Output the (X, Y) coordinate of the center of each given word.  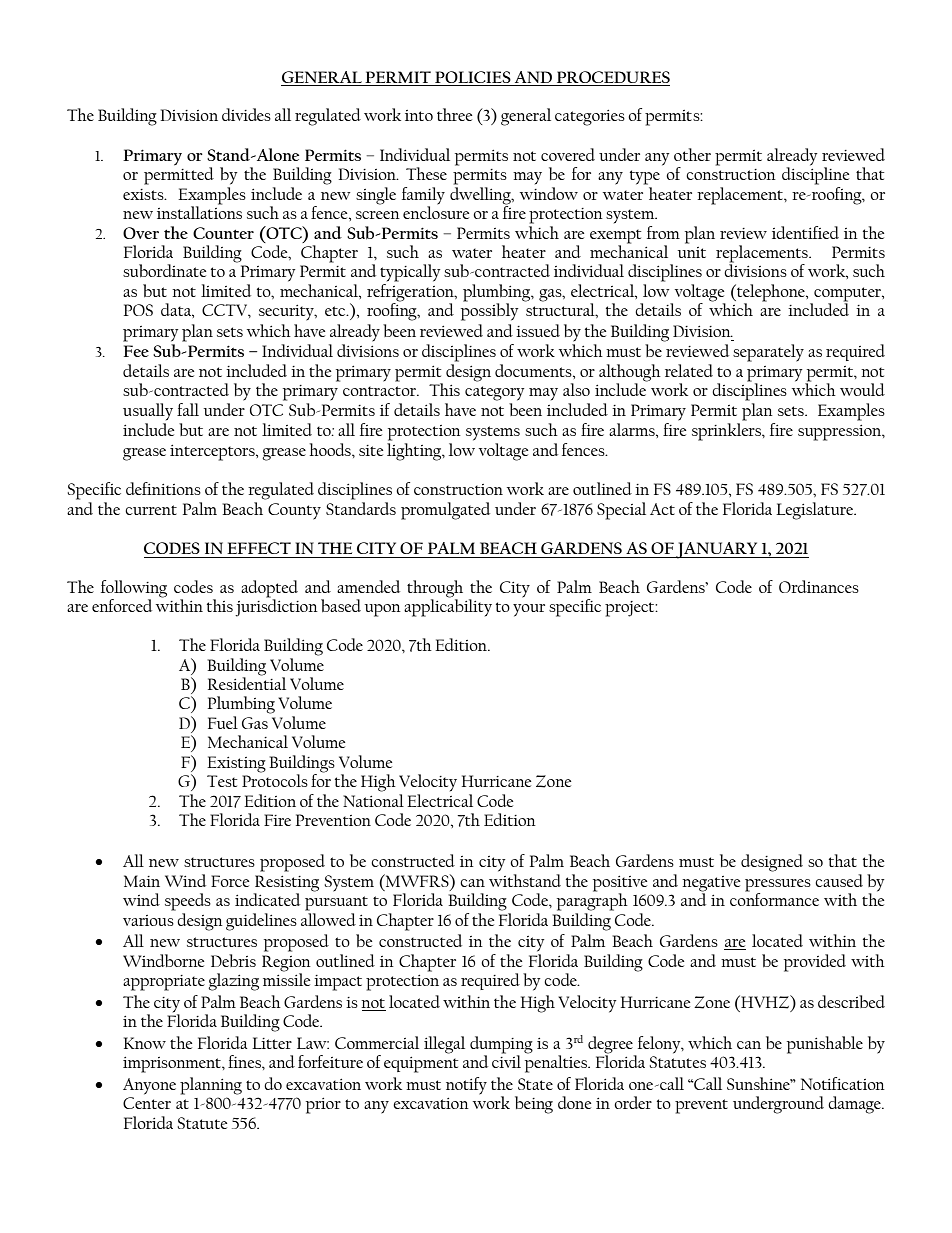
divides (246, 114)
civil (506, 1060)
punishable (825, 1045)
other (692, 154)
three (454, 114)
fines (245, 1061)
